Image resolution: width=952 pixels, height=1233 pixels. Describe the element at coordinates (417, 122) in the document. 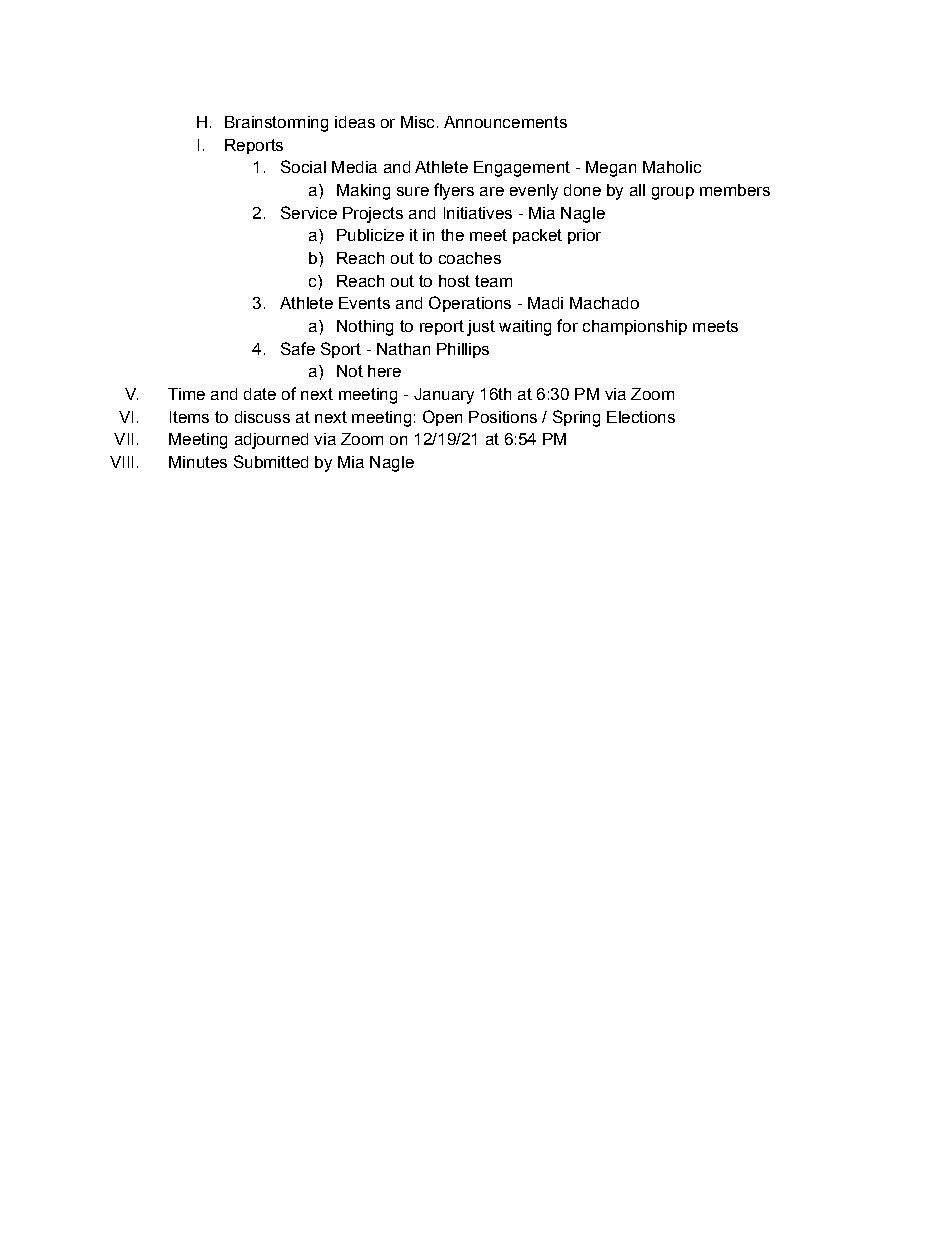

I see `Misc` at that location.
